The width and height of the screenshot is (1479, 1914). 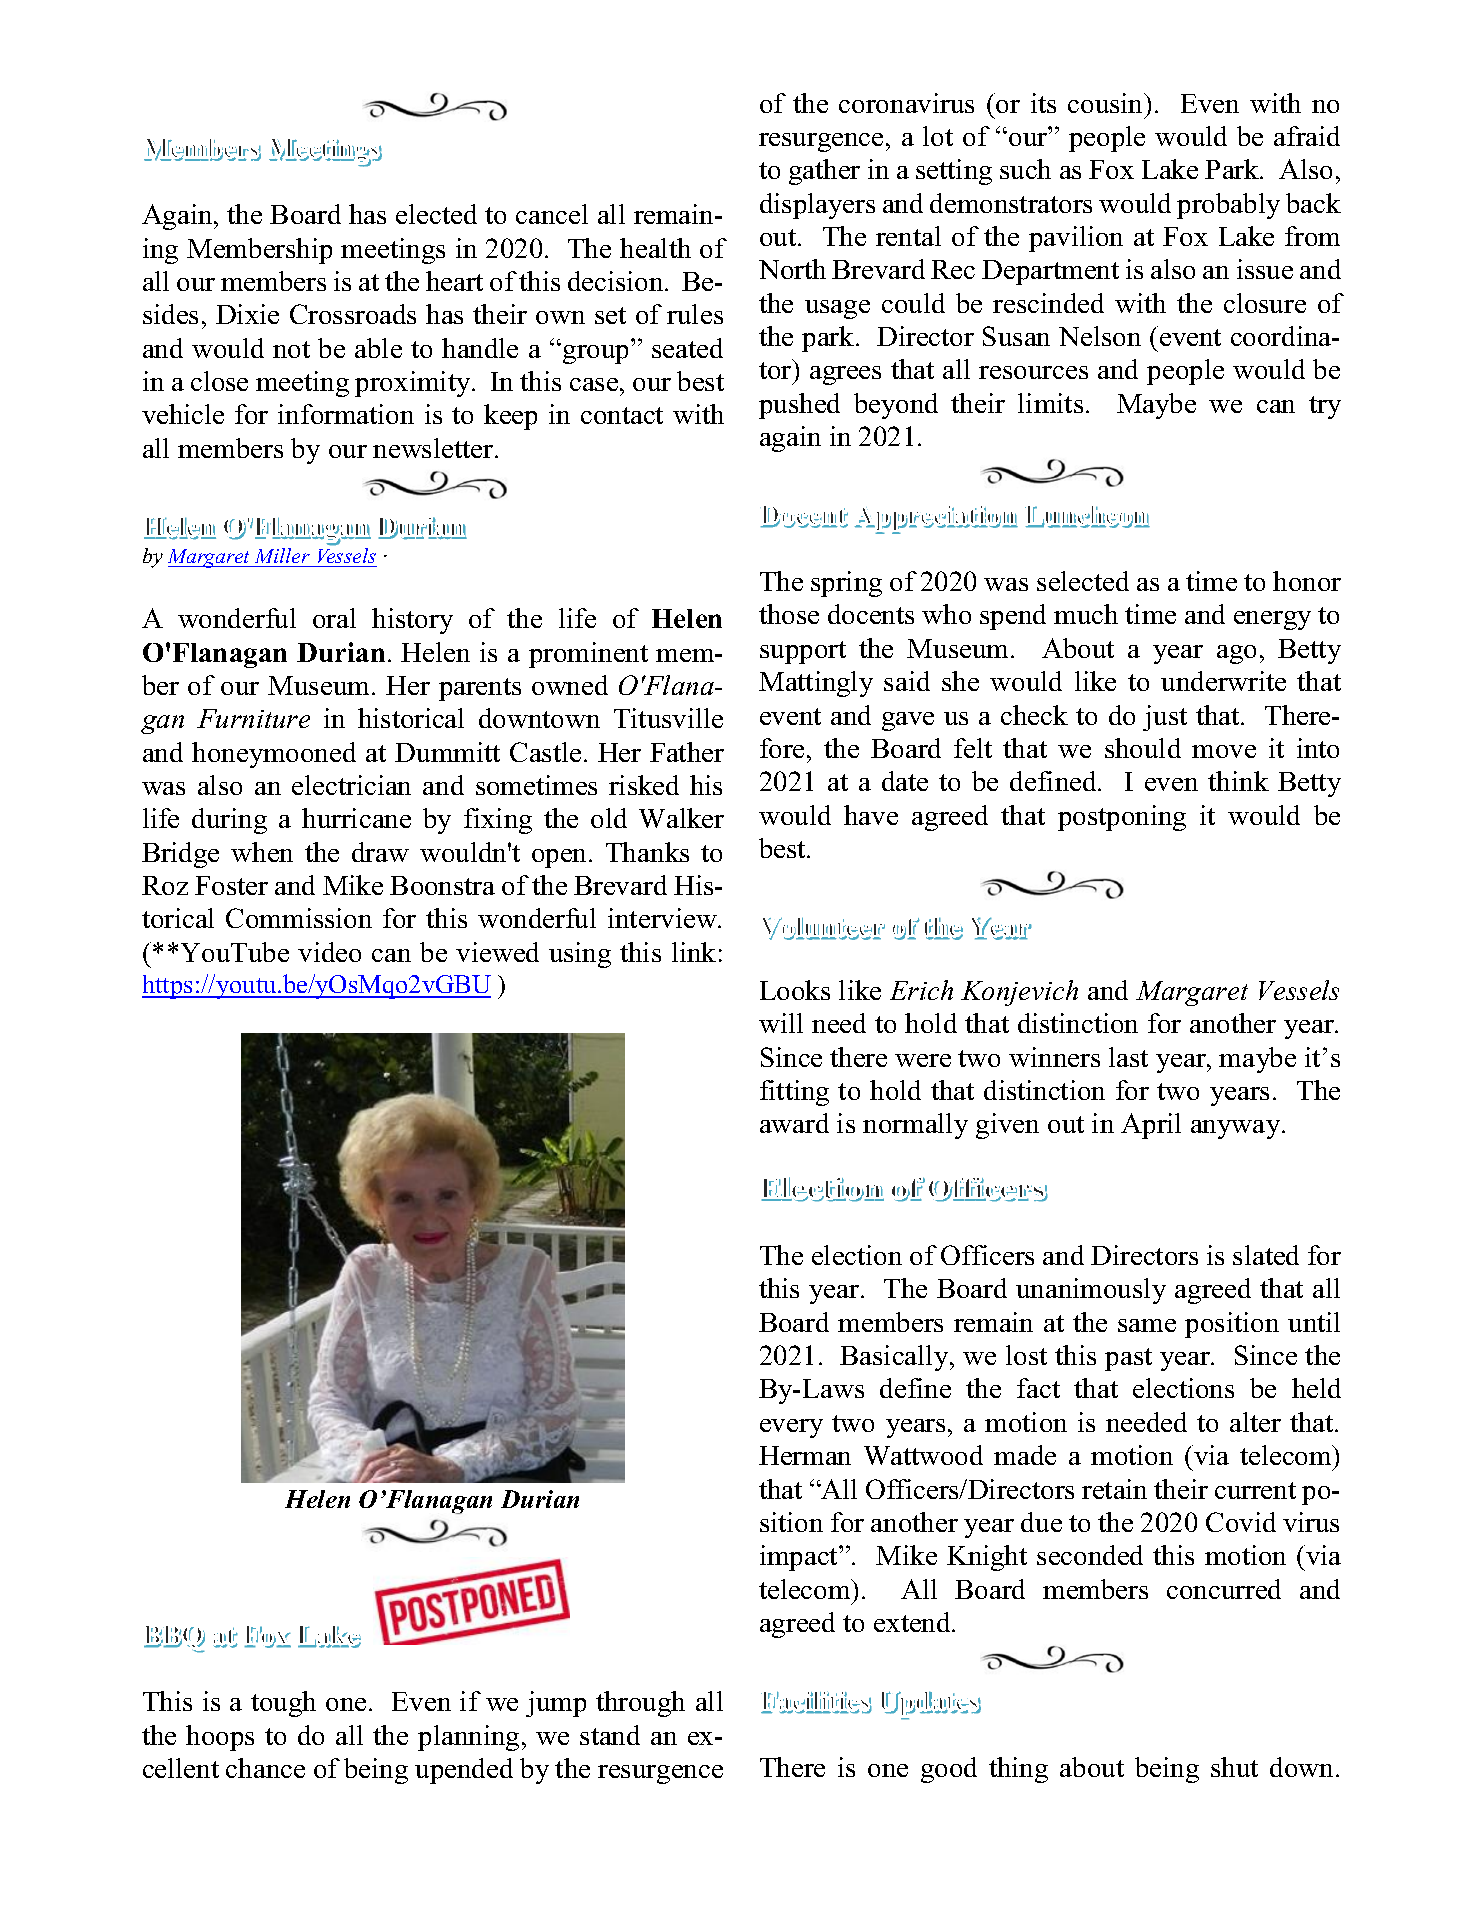 I want to click on link, so click(x=694, y=952).
